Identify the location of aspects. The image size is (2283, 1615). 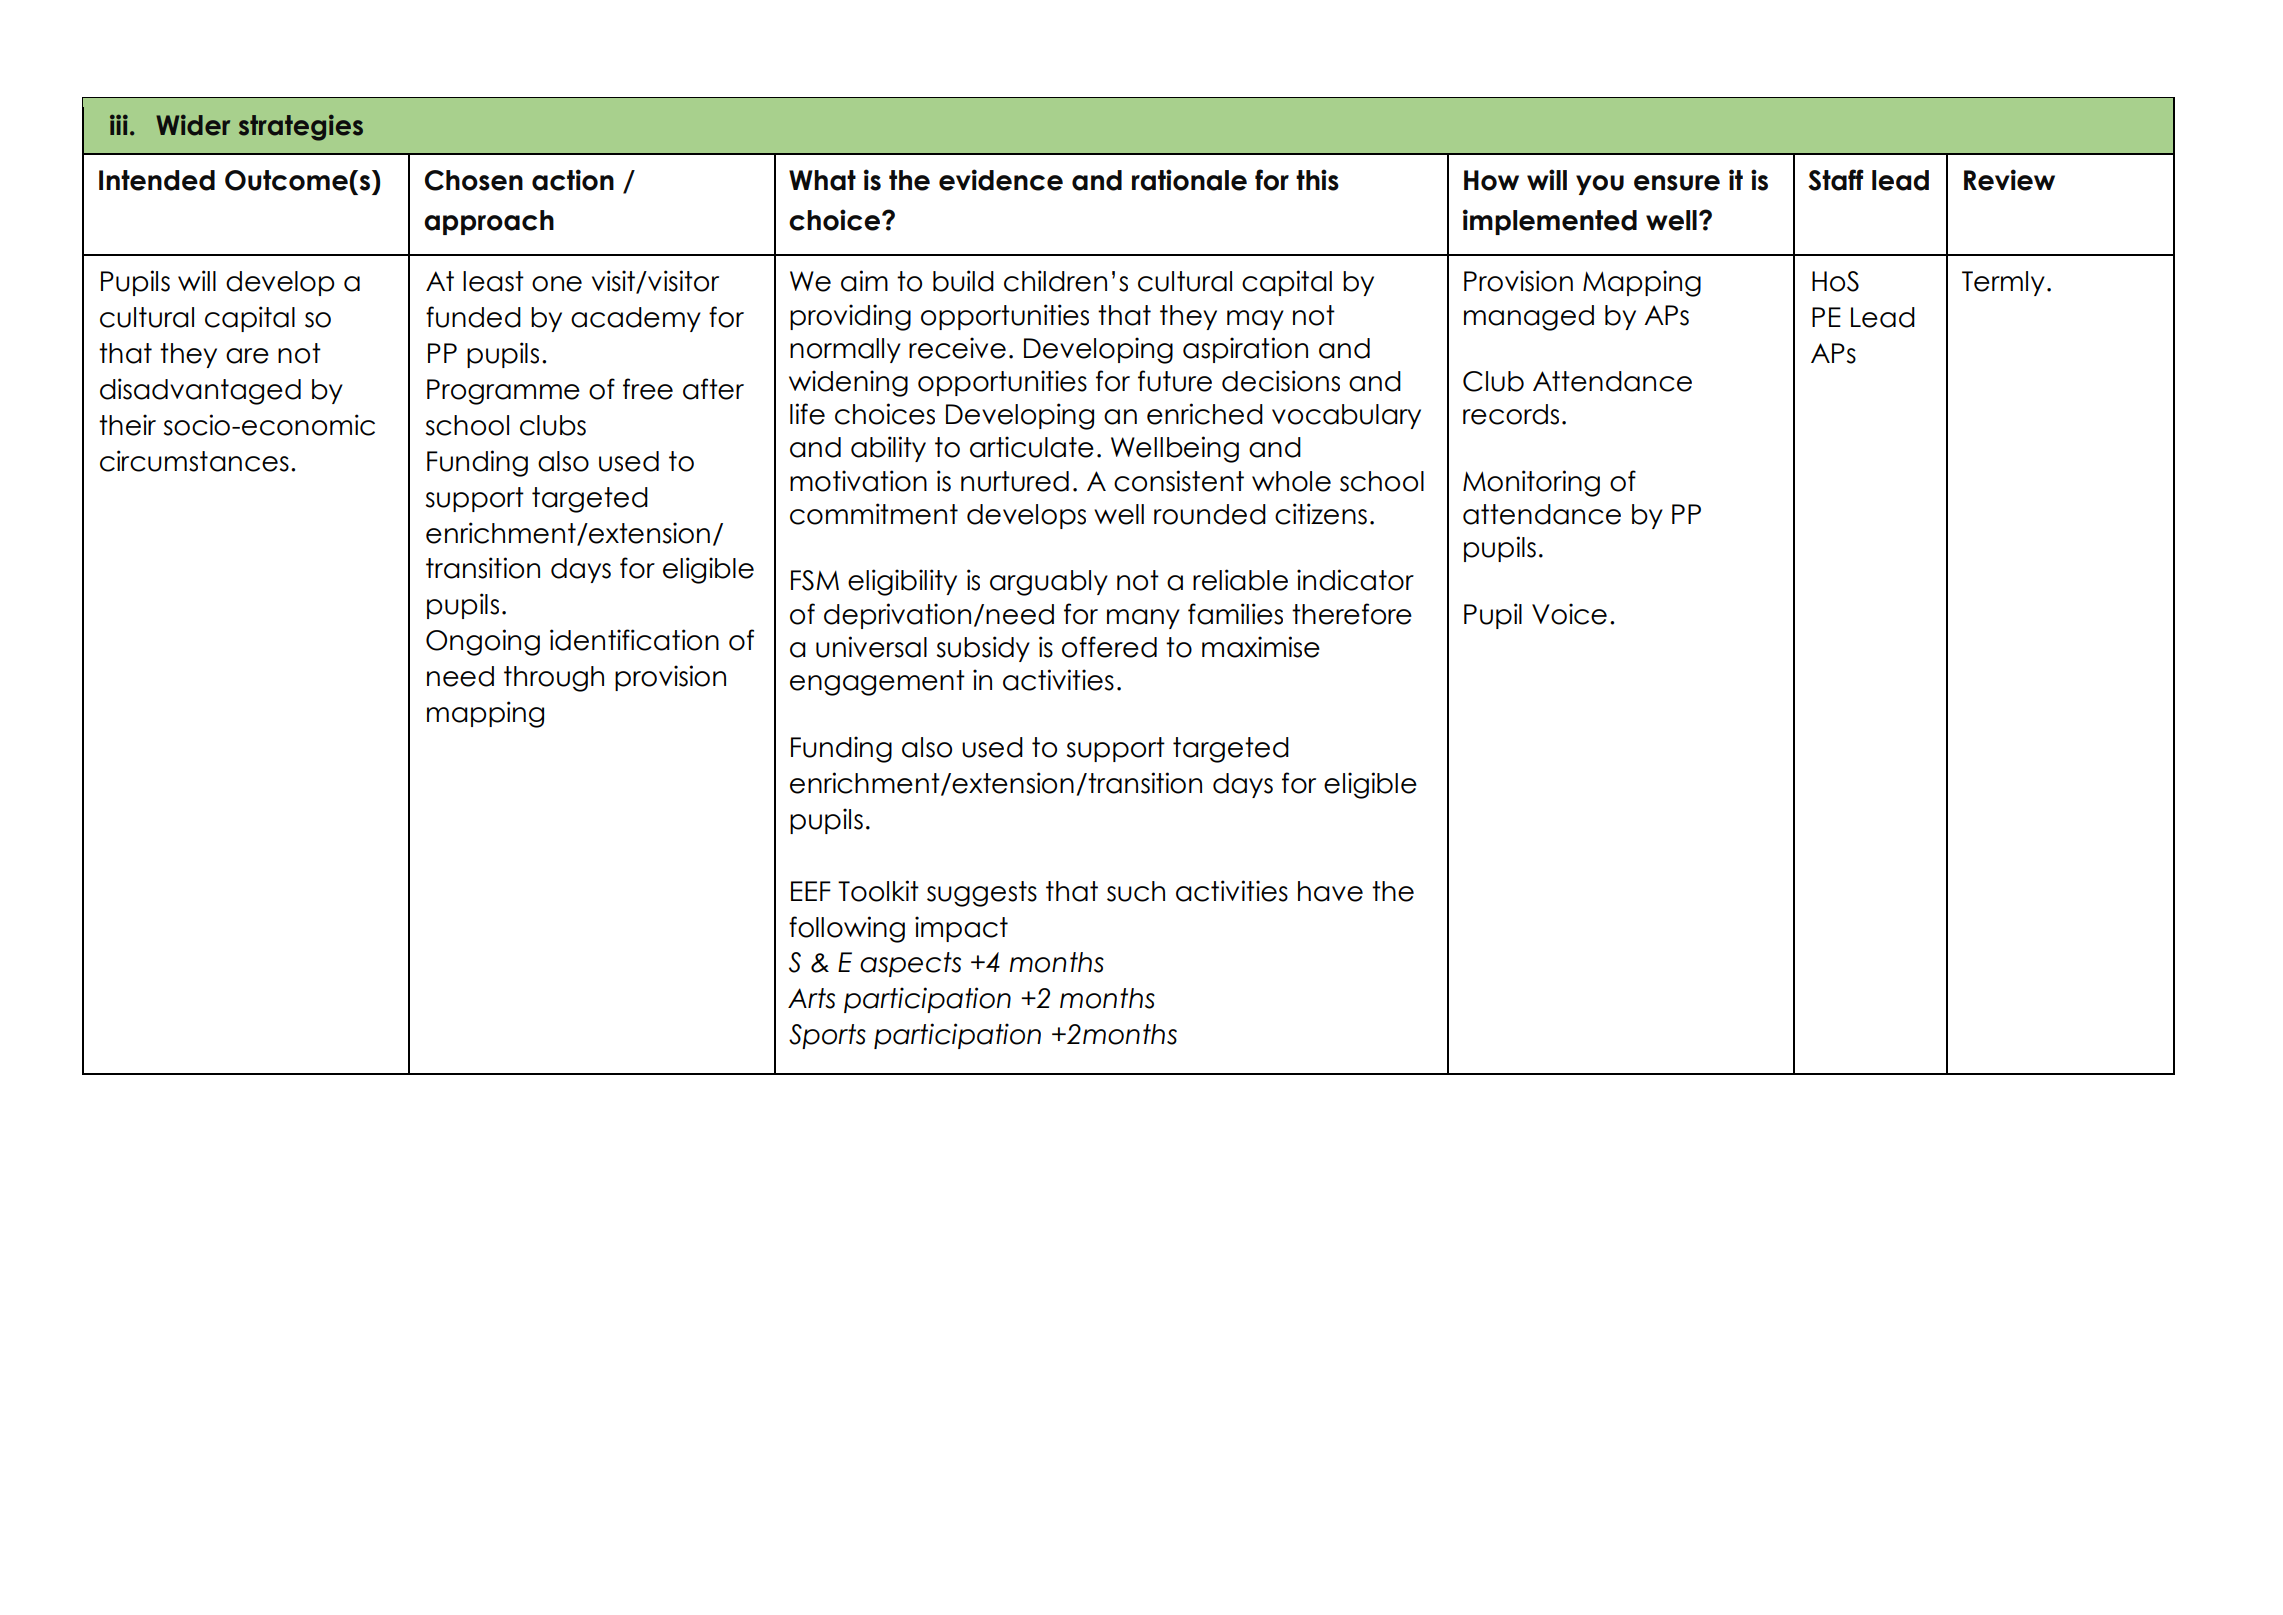
(910, 964).
